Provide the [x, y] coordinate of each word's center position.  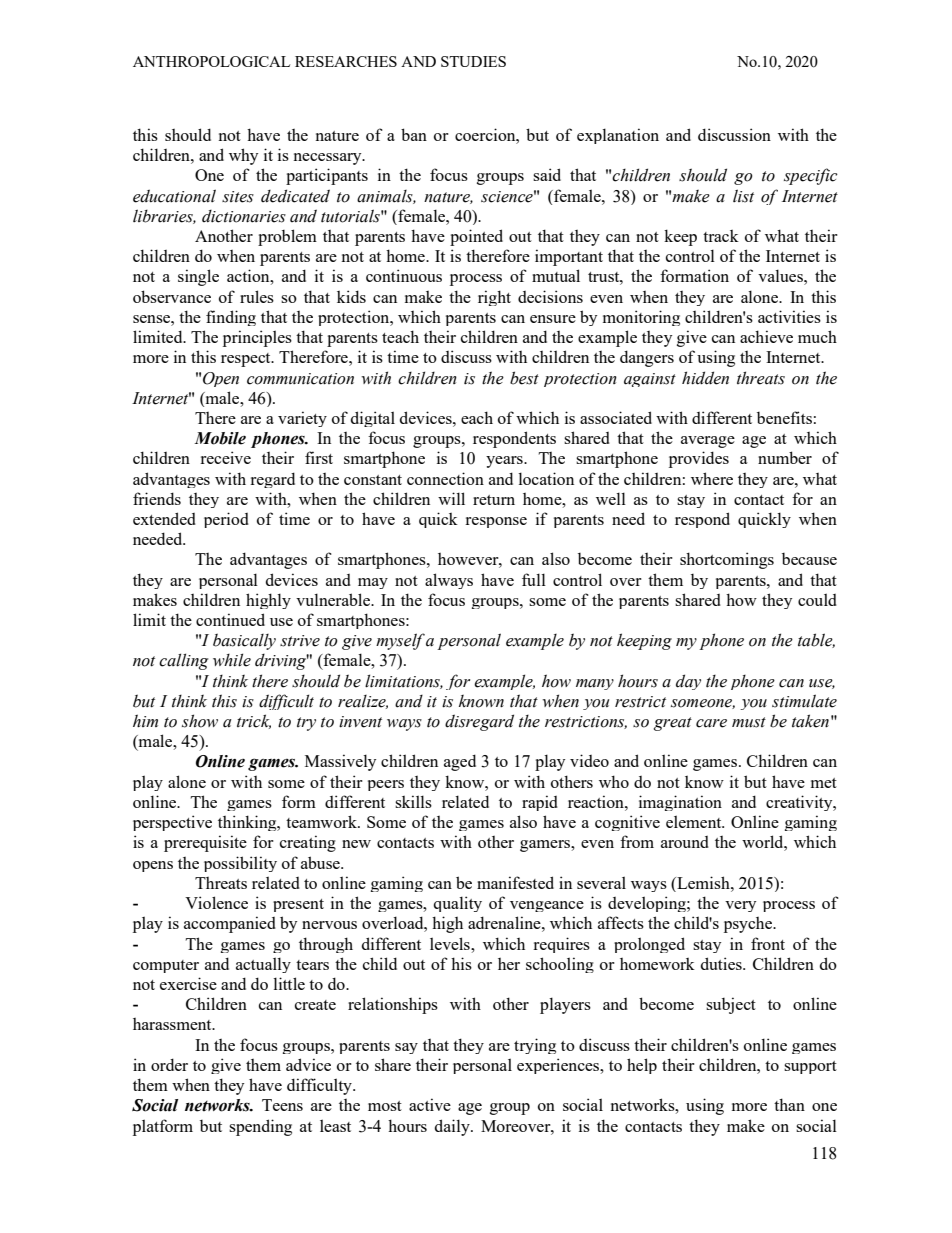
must [749, 722]
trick [254, 721]
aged [460, 762]
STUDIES [473, 61]
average [708, 442]
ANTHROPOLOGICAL [211, 61]
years [505, 462]
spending [260, 1127]
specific [811, 176]
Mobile [220, 438]
